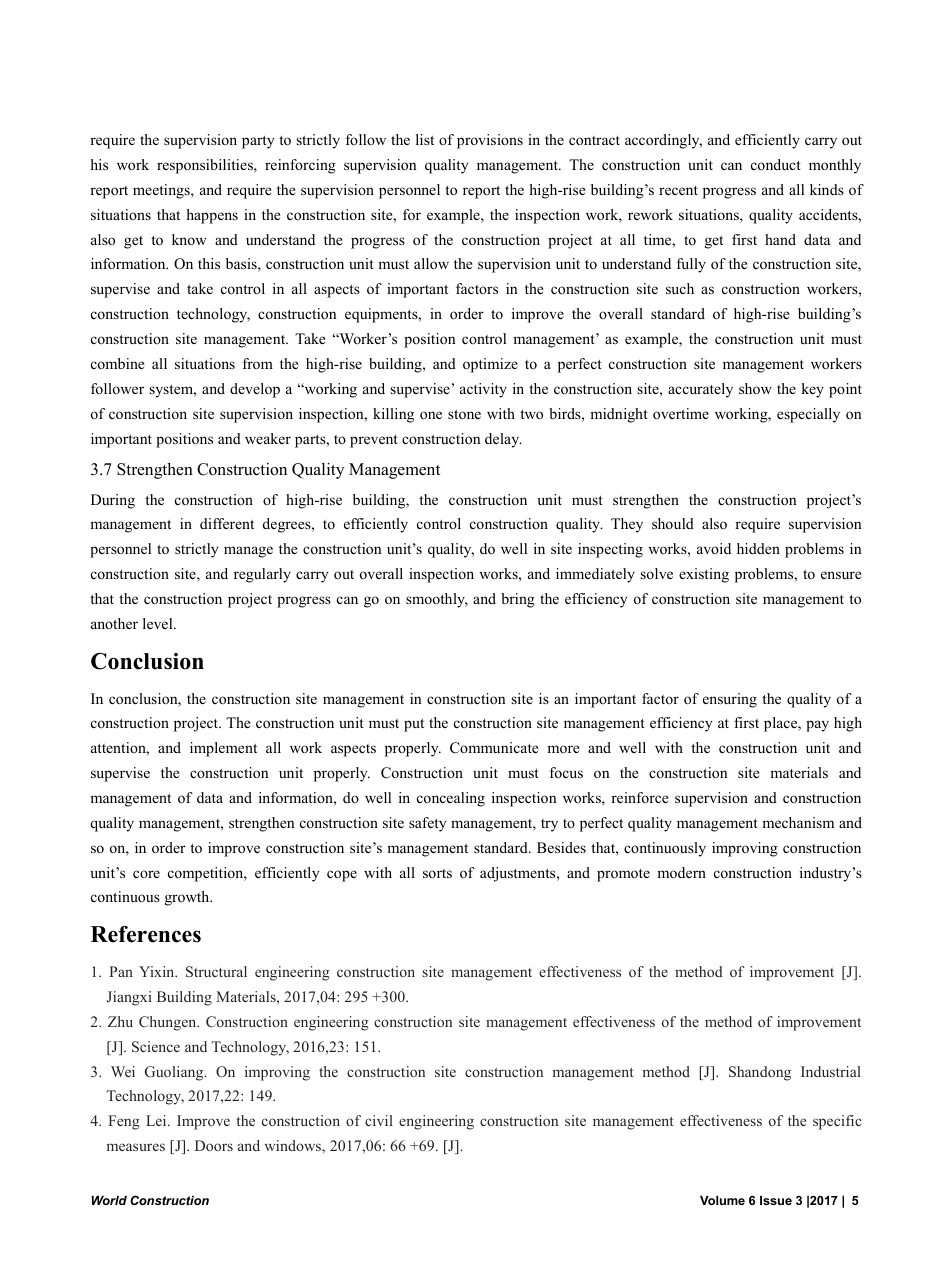  What do you see at coordinates (212, 216) in the document?
I see `happens` at bounding box center [212, 216].
